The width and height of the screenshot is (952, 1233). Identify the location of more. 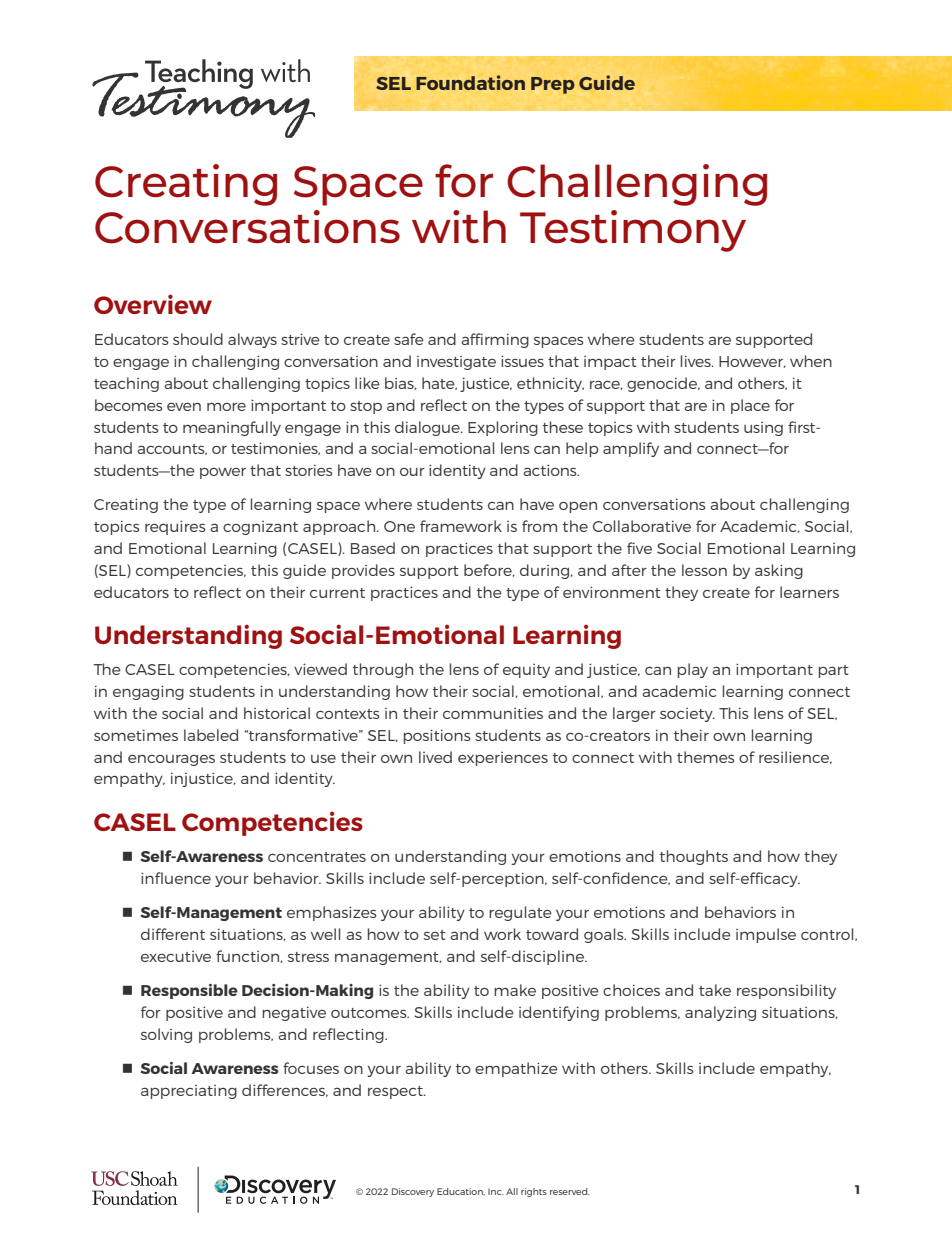
(226, 407).
